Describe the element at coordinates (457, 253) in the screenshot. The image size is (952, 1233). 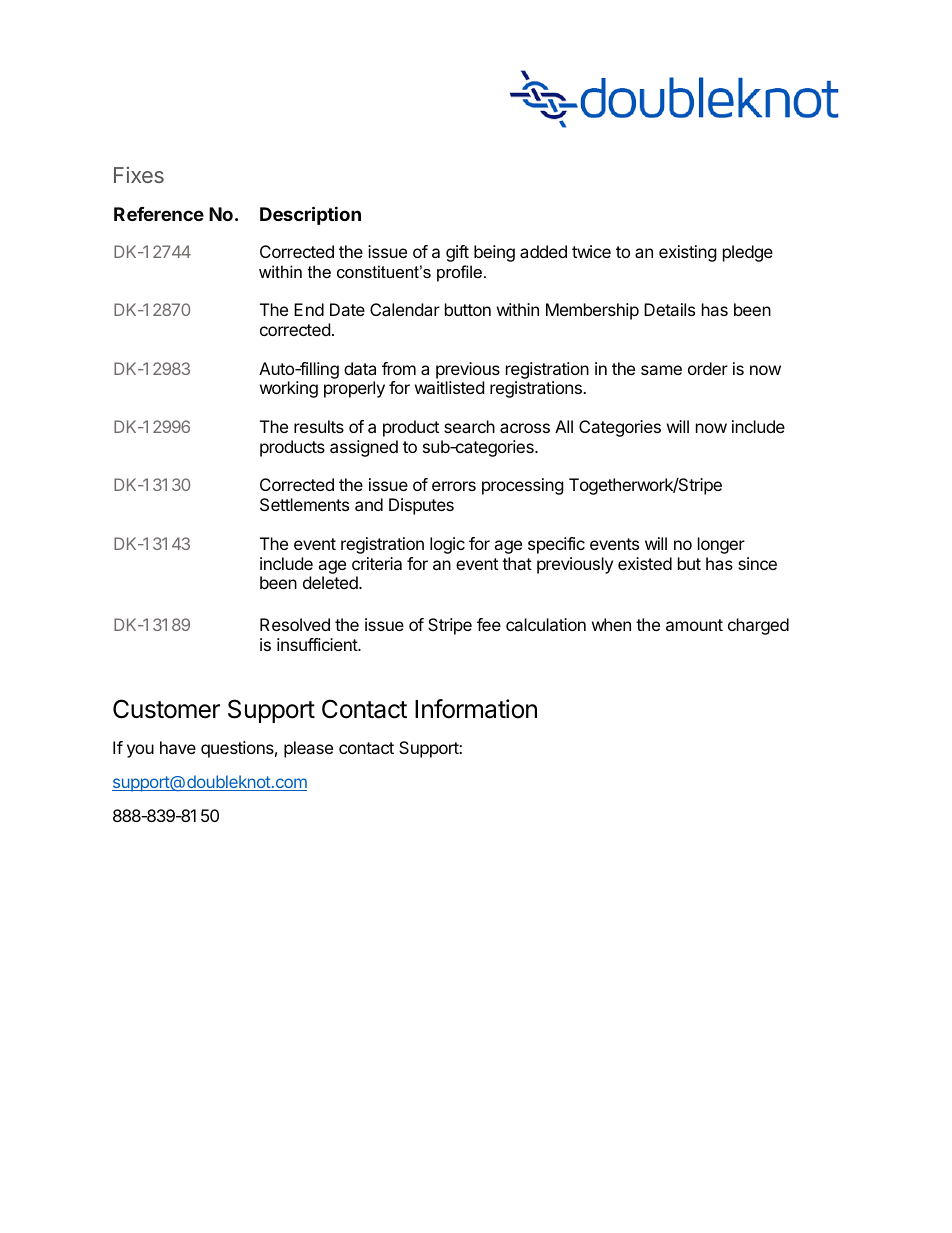
I see `gift` at that location.
